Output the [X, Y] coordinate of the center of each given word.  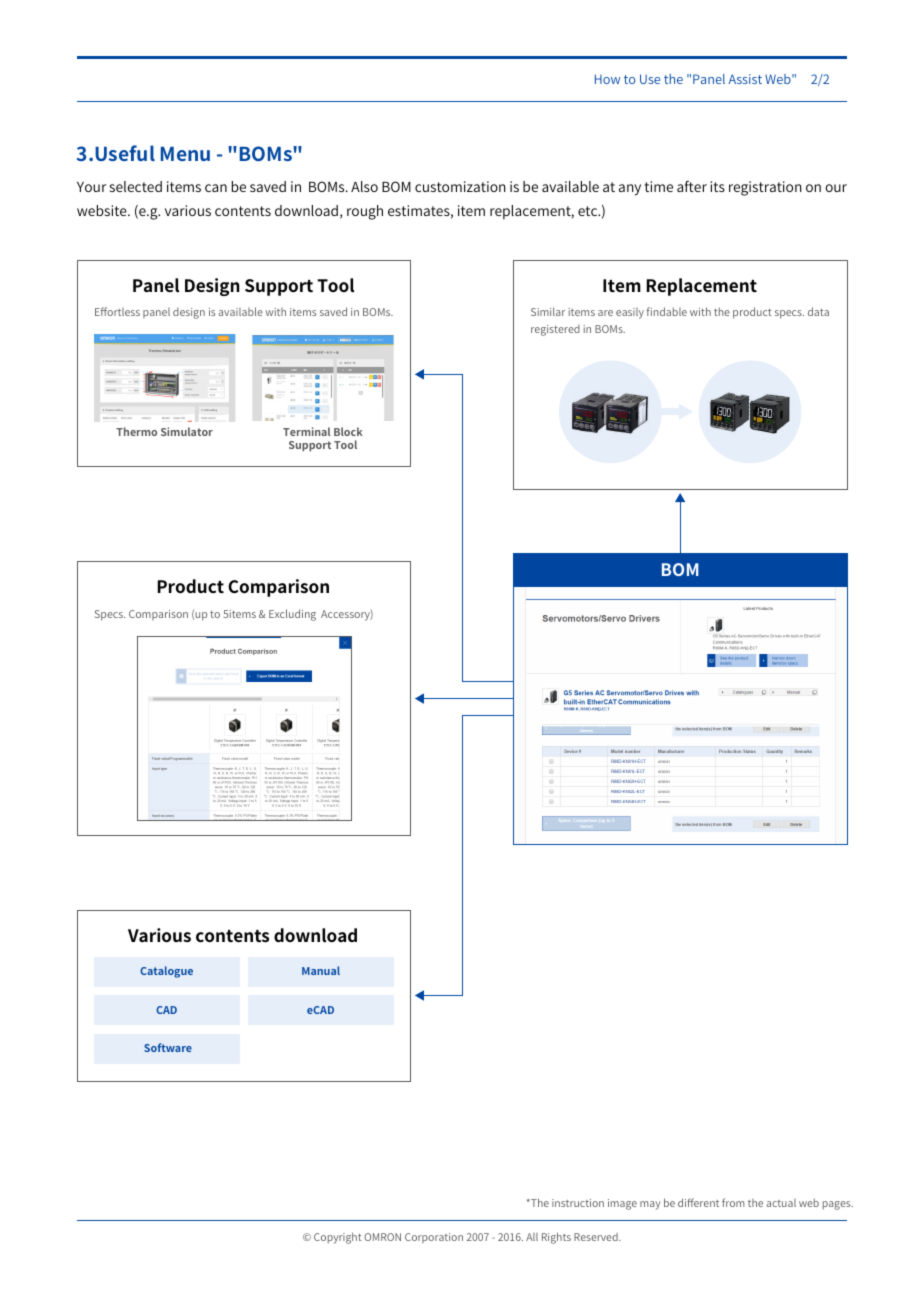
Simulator [187, 431]
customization [460, 186]
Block [348, 431]
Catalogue [166, 972]
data [818, 311]
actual [781, 1203]
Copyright [337, 1238]
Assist [745, 79]
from [733, 1202]
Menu [185, 154]
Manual [321, 970]
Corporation [434, 1238]
